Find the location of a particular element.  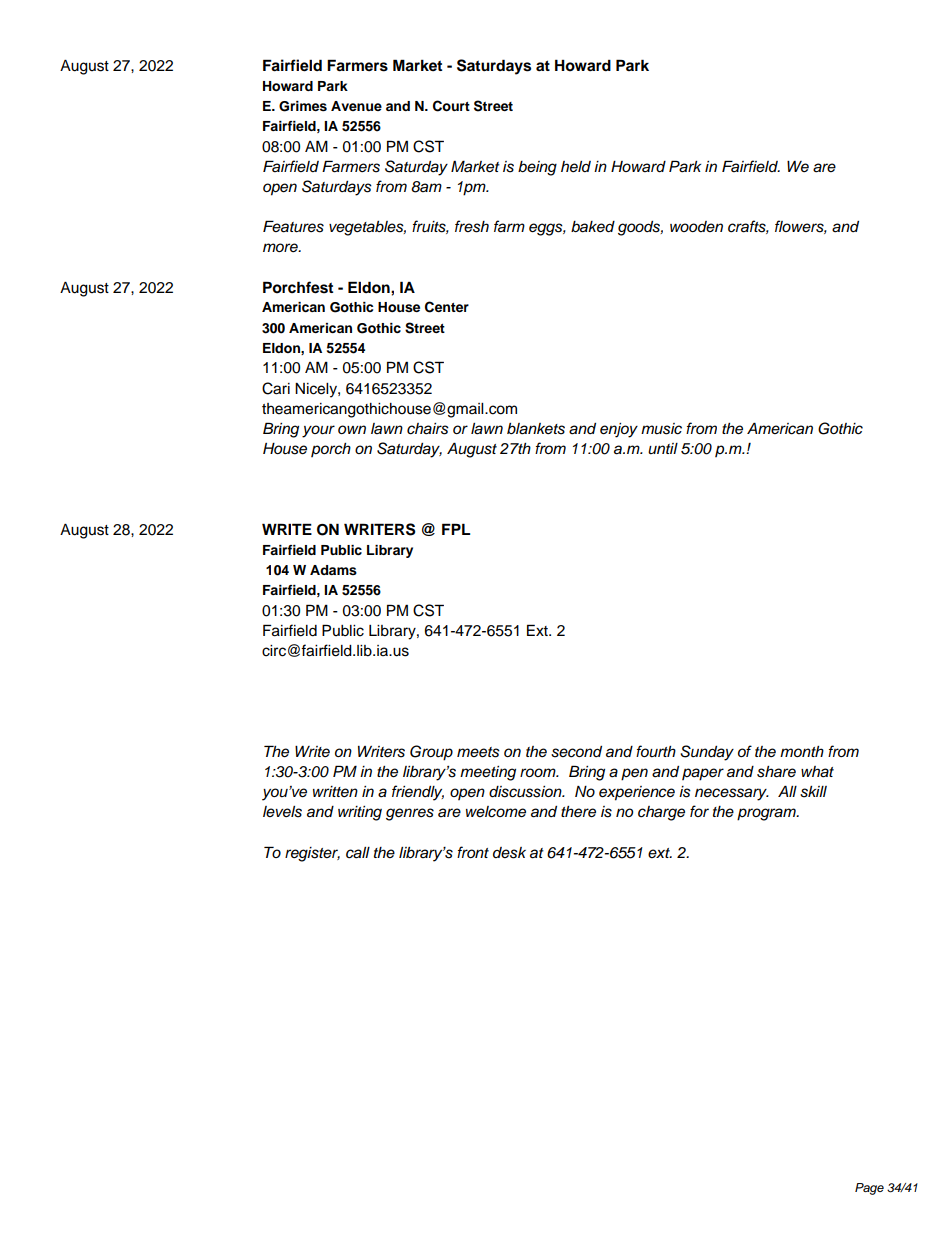

month is located at coordinates (802, 751).
